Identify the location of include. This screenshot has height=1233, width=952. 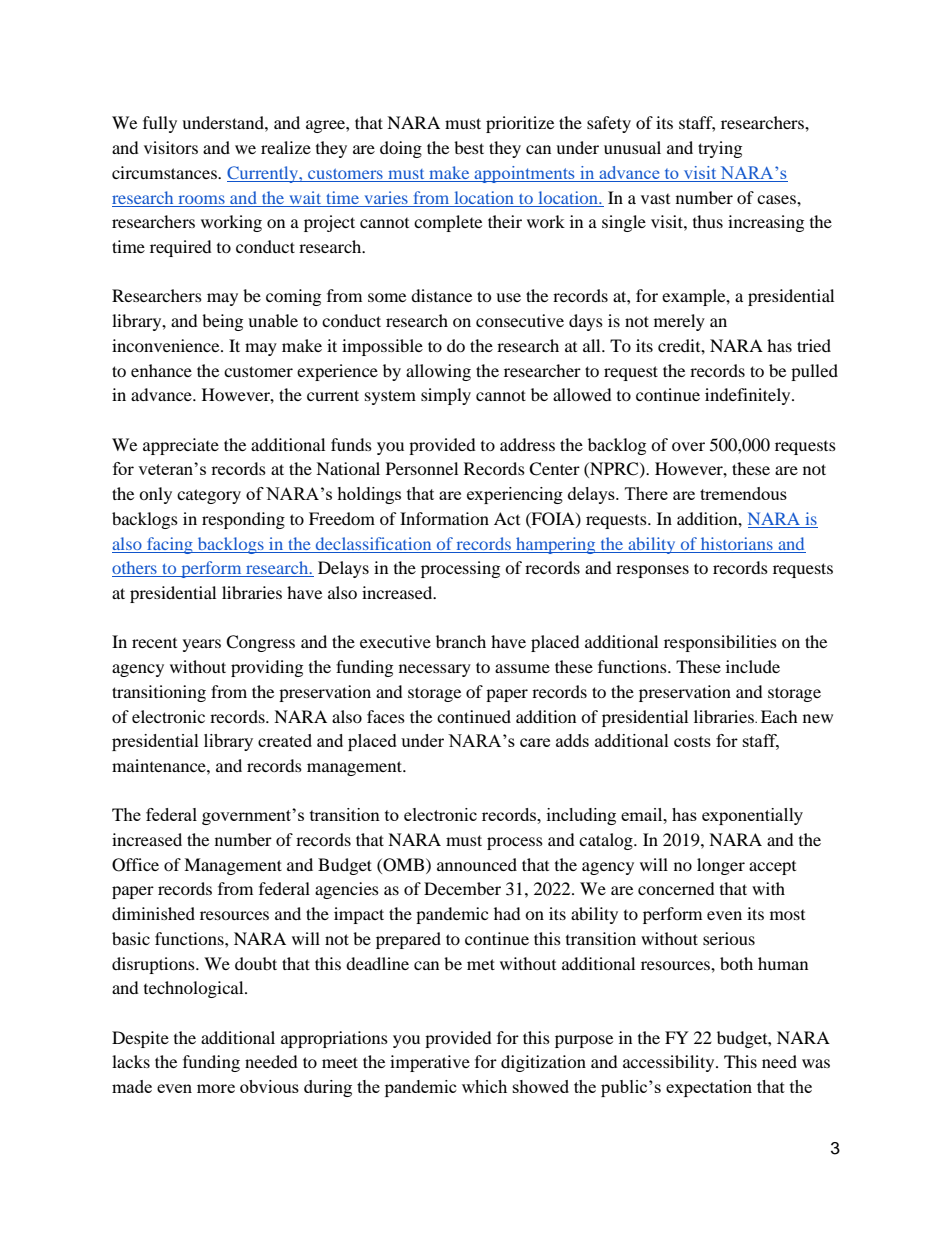
(753, 666).
